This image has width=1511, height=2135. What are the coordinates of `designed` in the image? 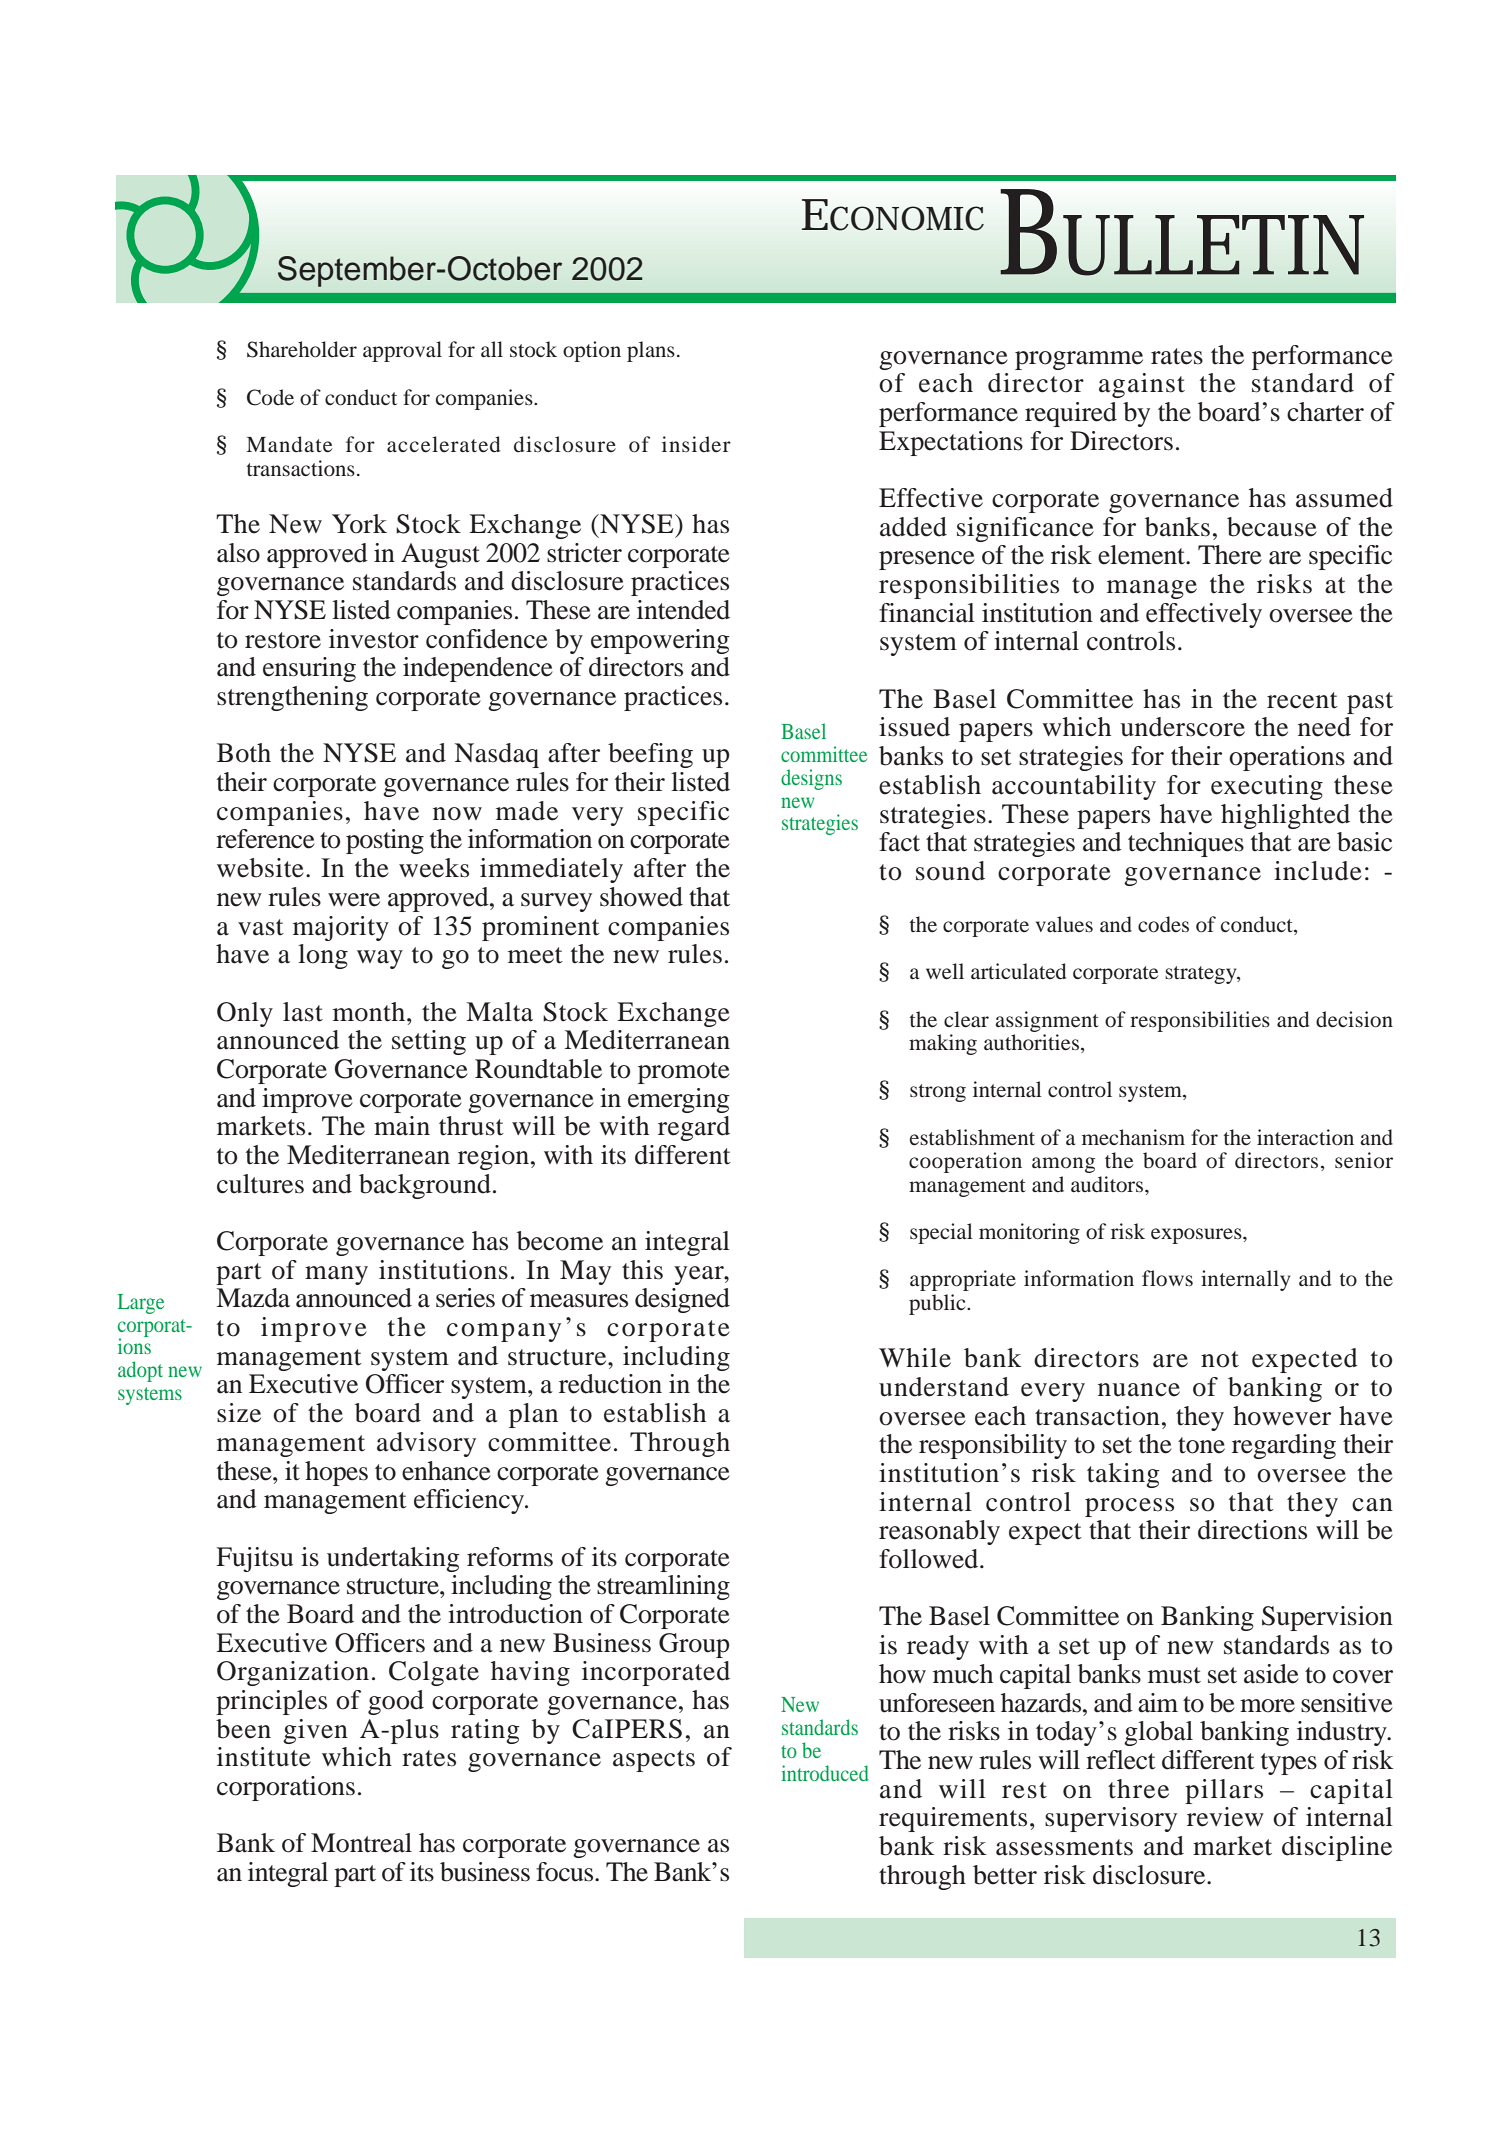 It's located at (682, 1300).
